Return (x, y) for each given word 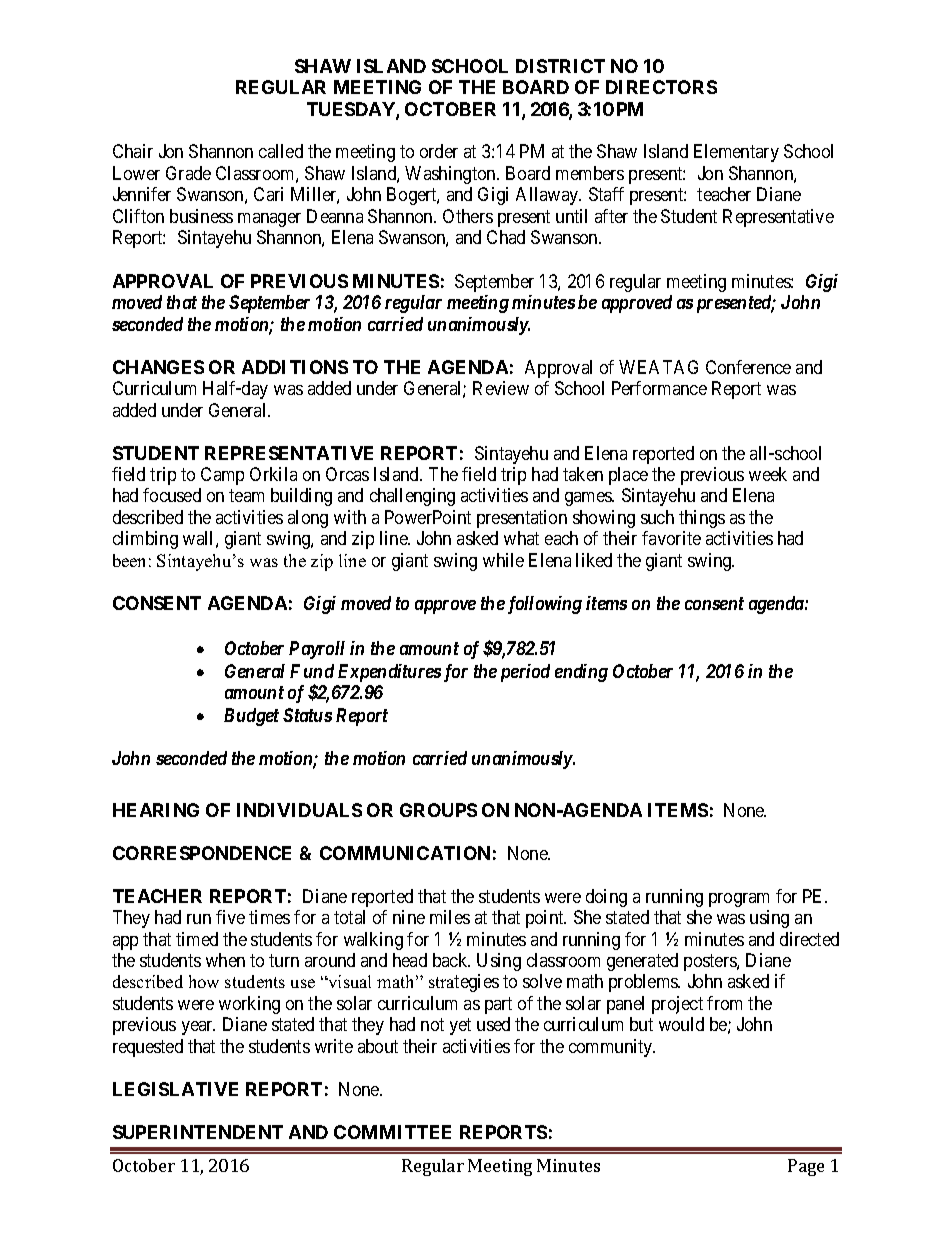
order (439, 151)
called (281, 151)
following (543, 605)
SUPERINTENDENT (198, 1132)
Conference (748, 367)
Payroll (317, 650)
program (739, 900)
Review (501, 388)
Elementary (736, 153)
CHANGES (158, 367)
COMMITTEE (392, 1132)
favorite (671, 538)
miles (450, 917)
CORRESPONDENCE (202, 853)
